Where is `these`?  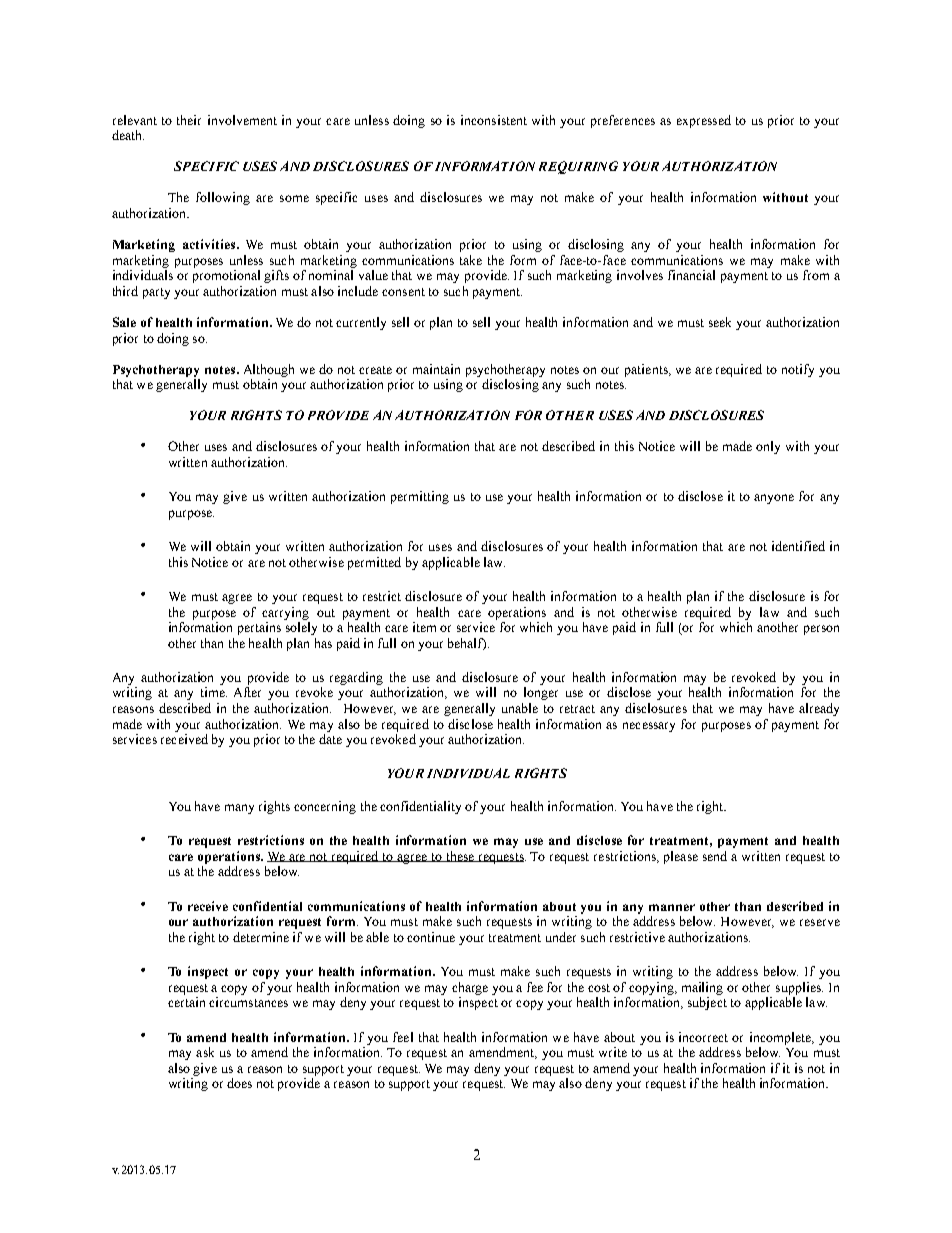 these is located at coordinates (460, 856).
